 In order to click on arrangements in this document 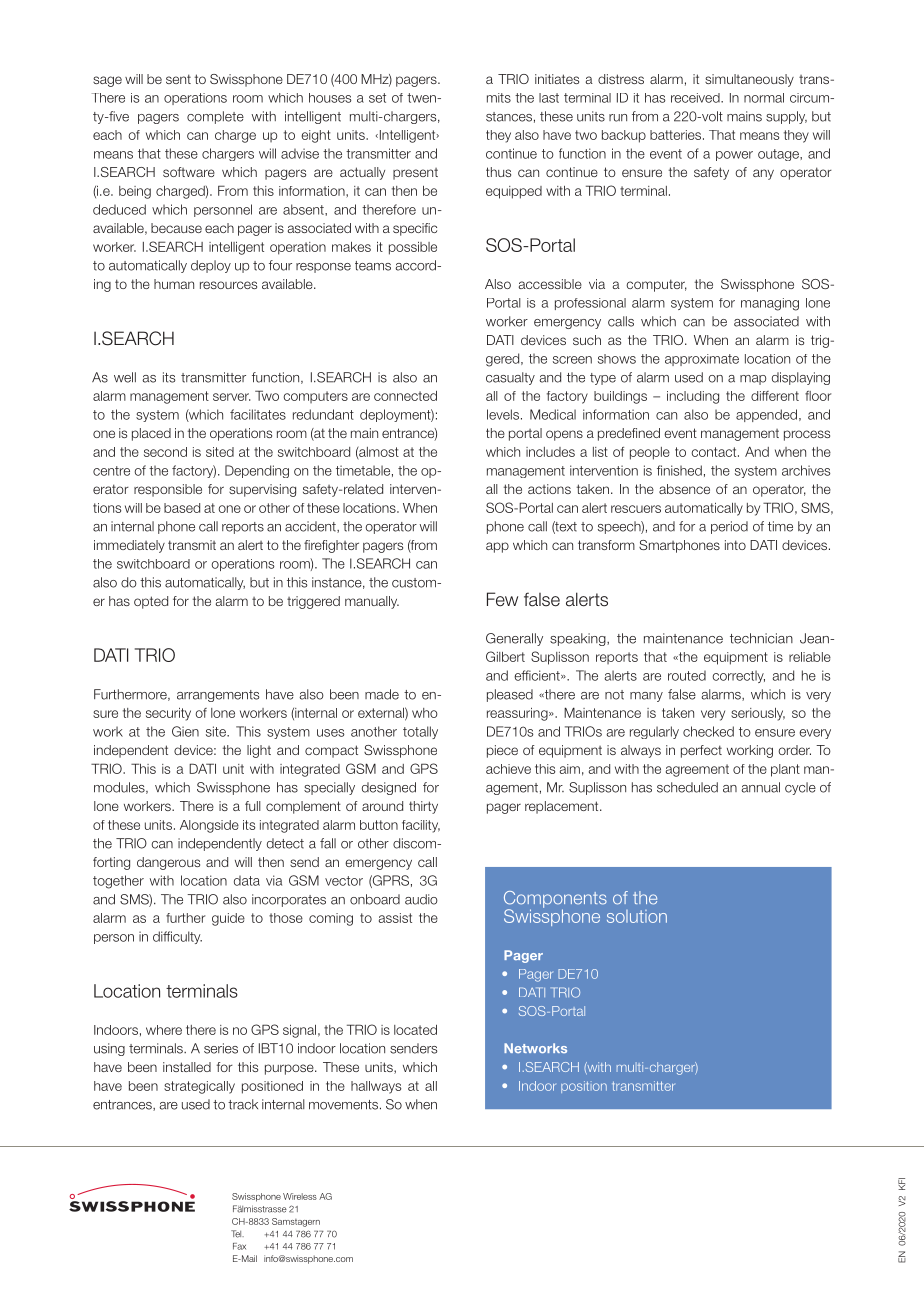, I will do `click(218, 696)`.
